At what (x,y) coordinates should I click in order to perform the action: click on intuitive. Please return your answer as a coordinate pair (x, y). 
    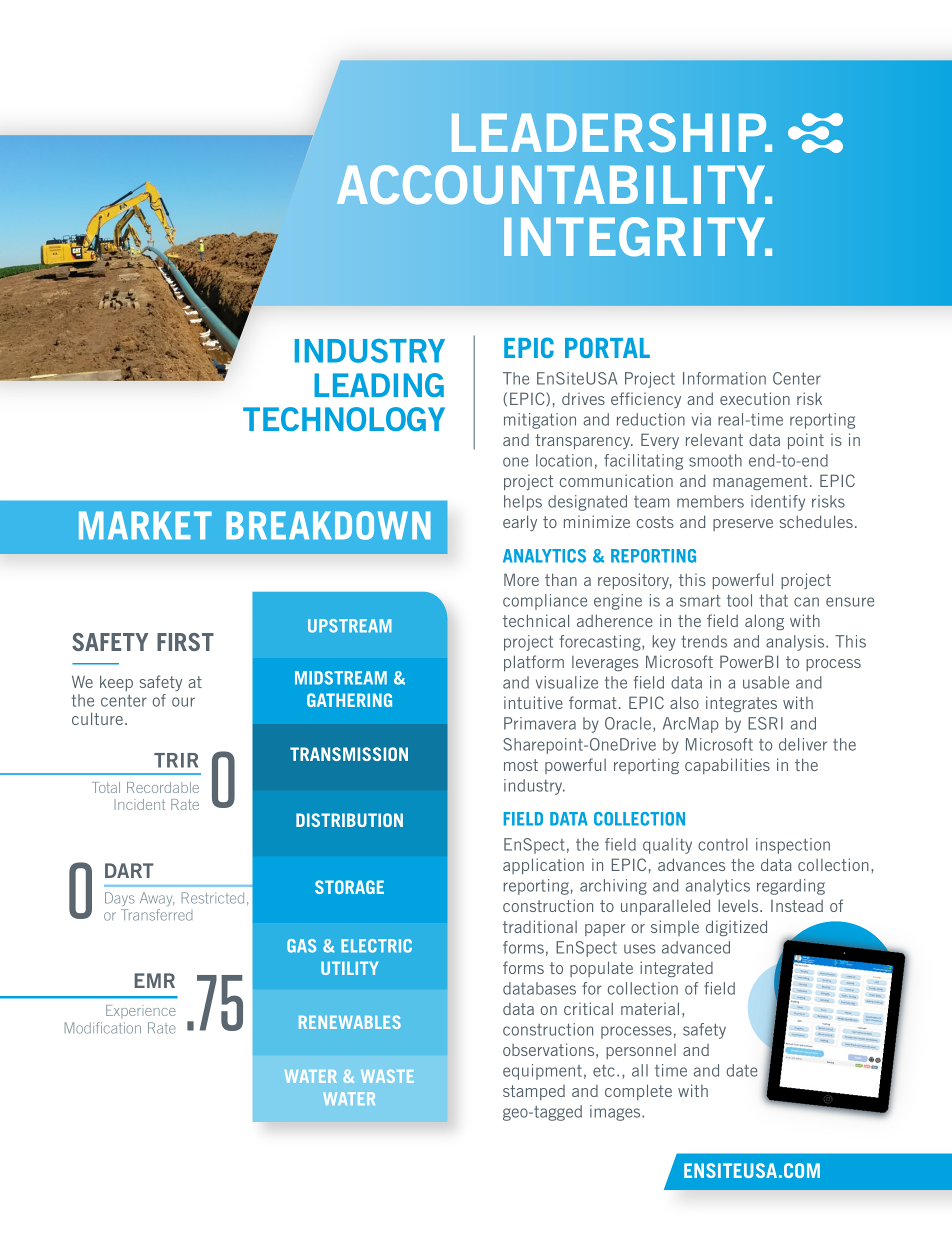
    Looking at the image, I should click on (533, 702).
